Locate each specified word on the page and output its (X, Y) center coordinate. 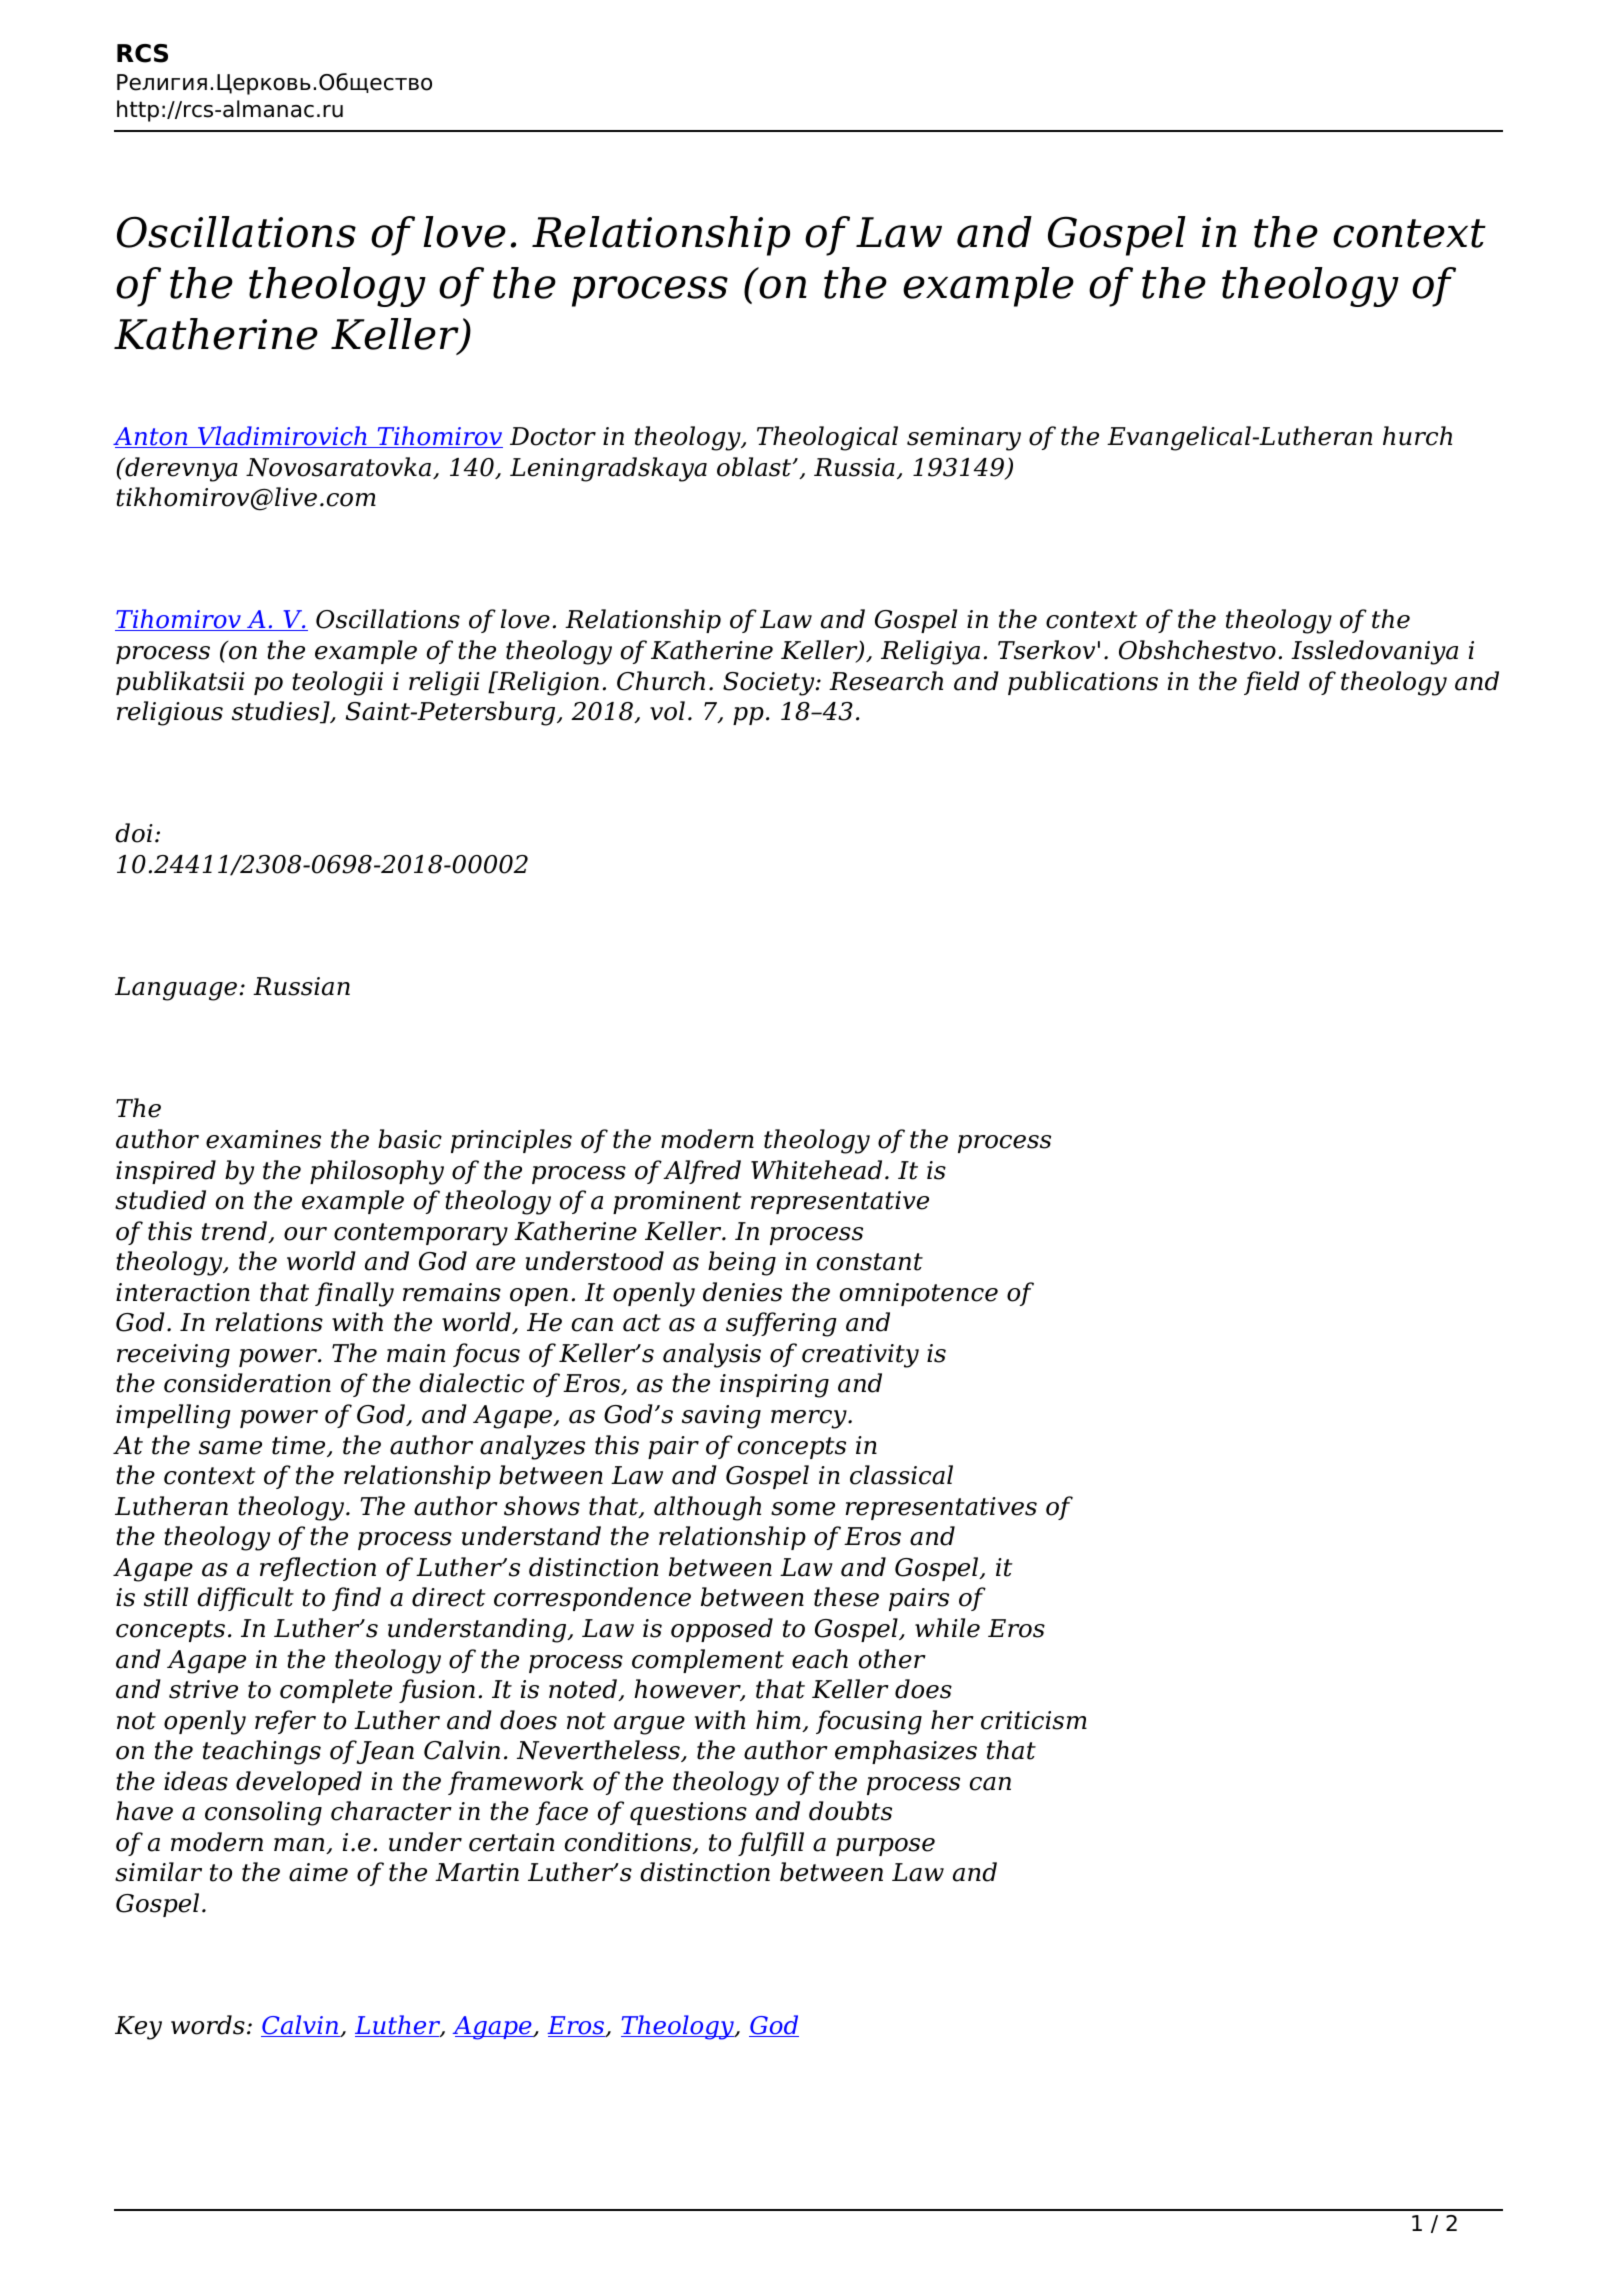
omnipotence (919, 1294)
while (947, 1628)
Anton (151, 437)
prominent (677, 1202)
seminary (964, 439)
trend (236, 1232)
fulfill (771, 1844)
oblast (755, 467)
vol (667, 711)
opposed (722, 1630)
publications (1083, 683)
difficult (245, 1599)
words (208, 2025)
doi (134, 833)
